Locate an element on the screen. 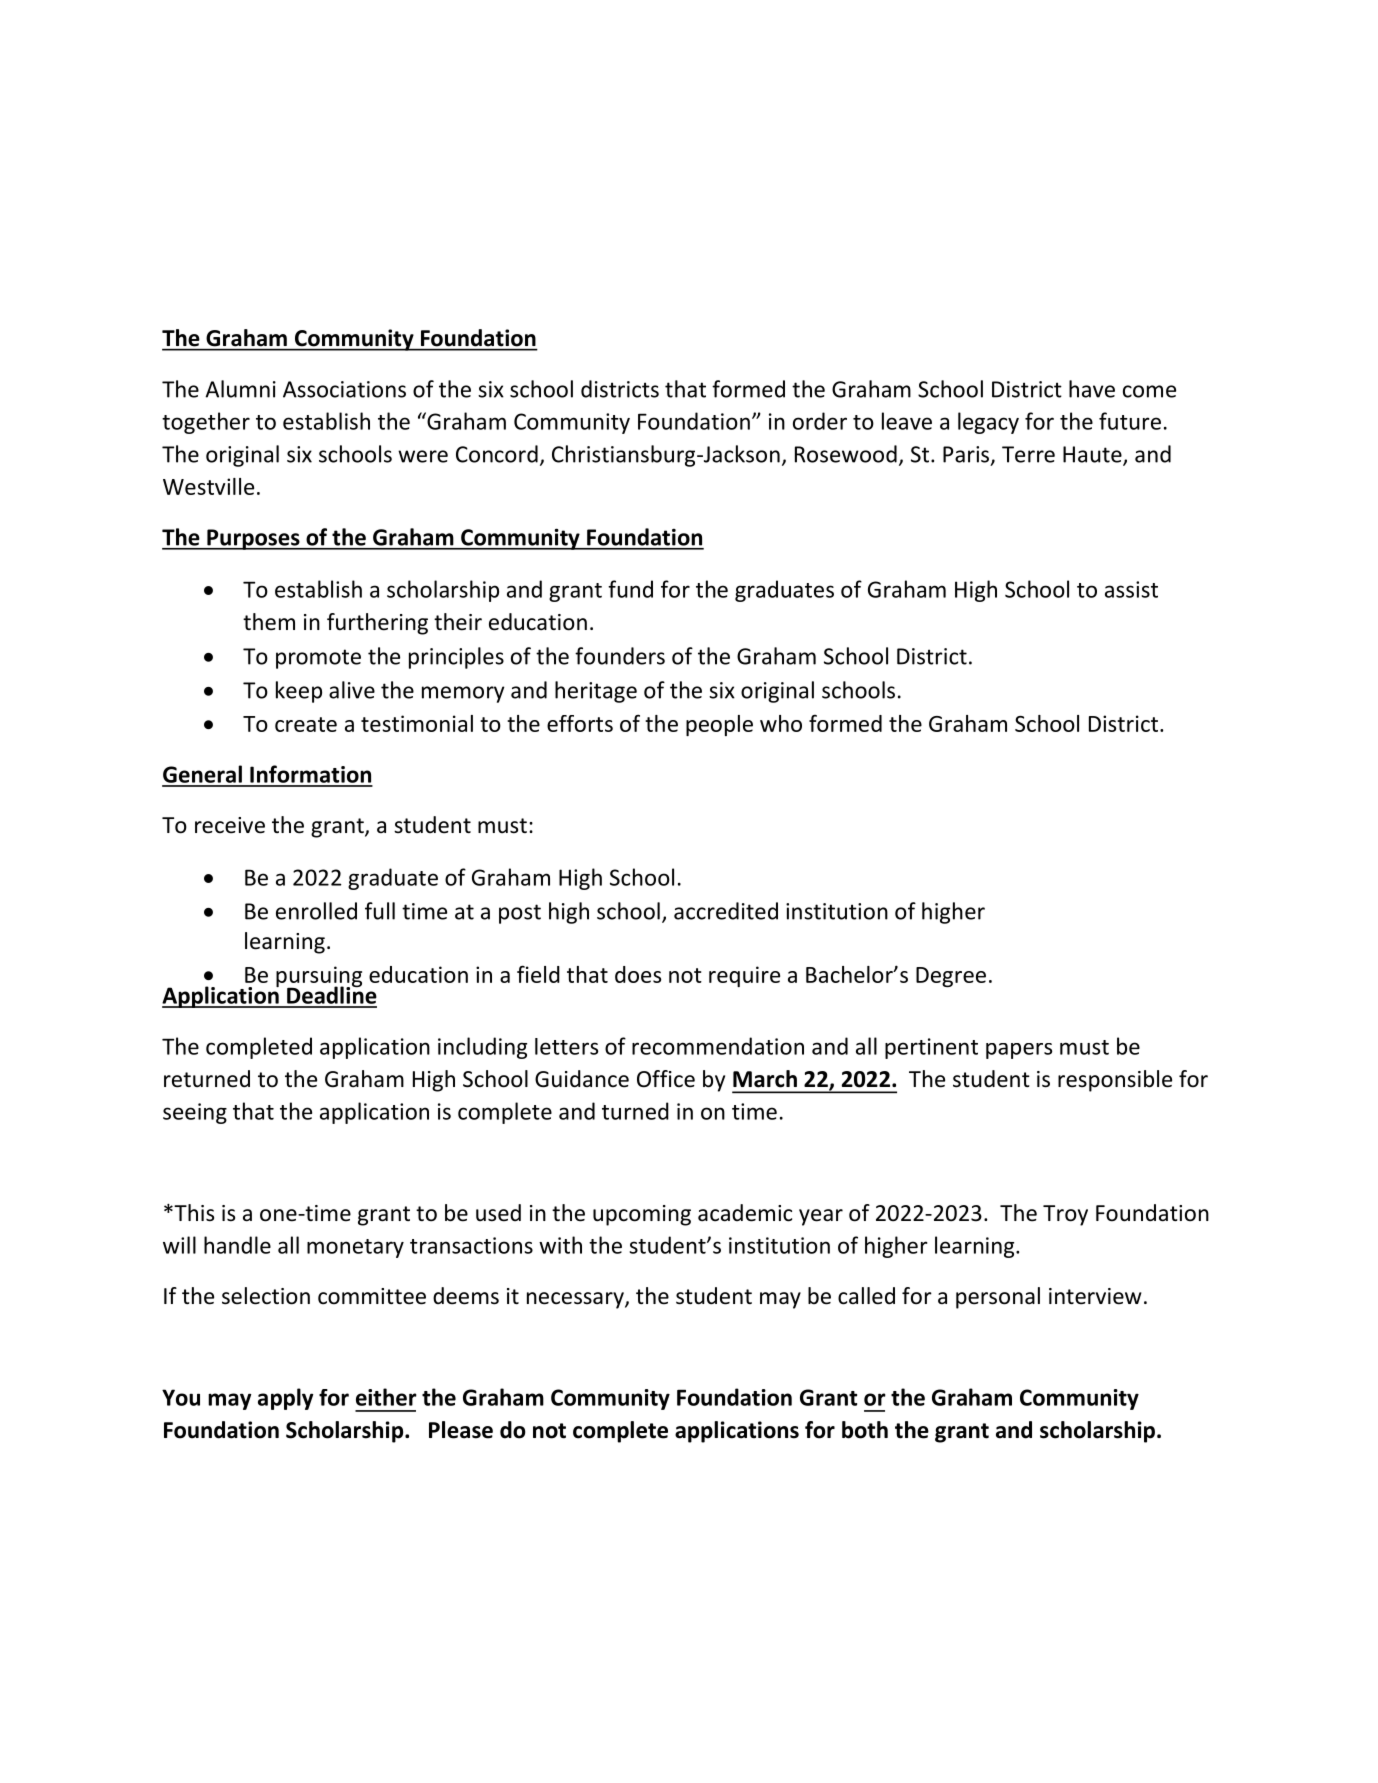 The height and width of the screenshot is (1783, 1378). seeing is located at coordinates (195, 1113).
